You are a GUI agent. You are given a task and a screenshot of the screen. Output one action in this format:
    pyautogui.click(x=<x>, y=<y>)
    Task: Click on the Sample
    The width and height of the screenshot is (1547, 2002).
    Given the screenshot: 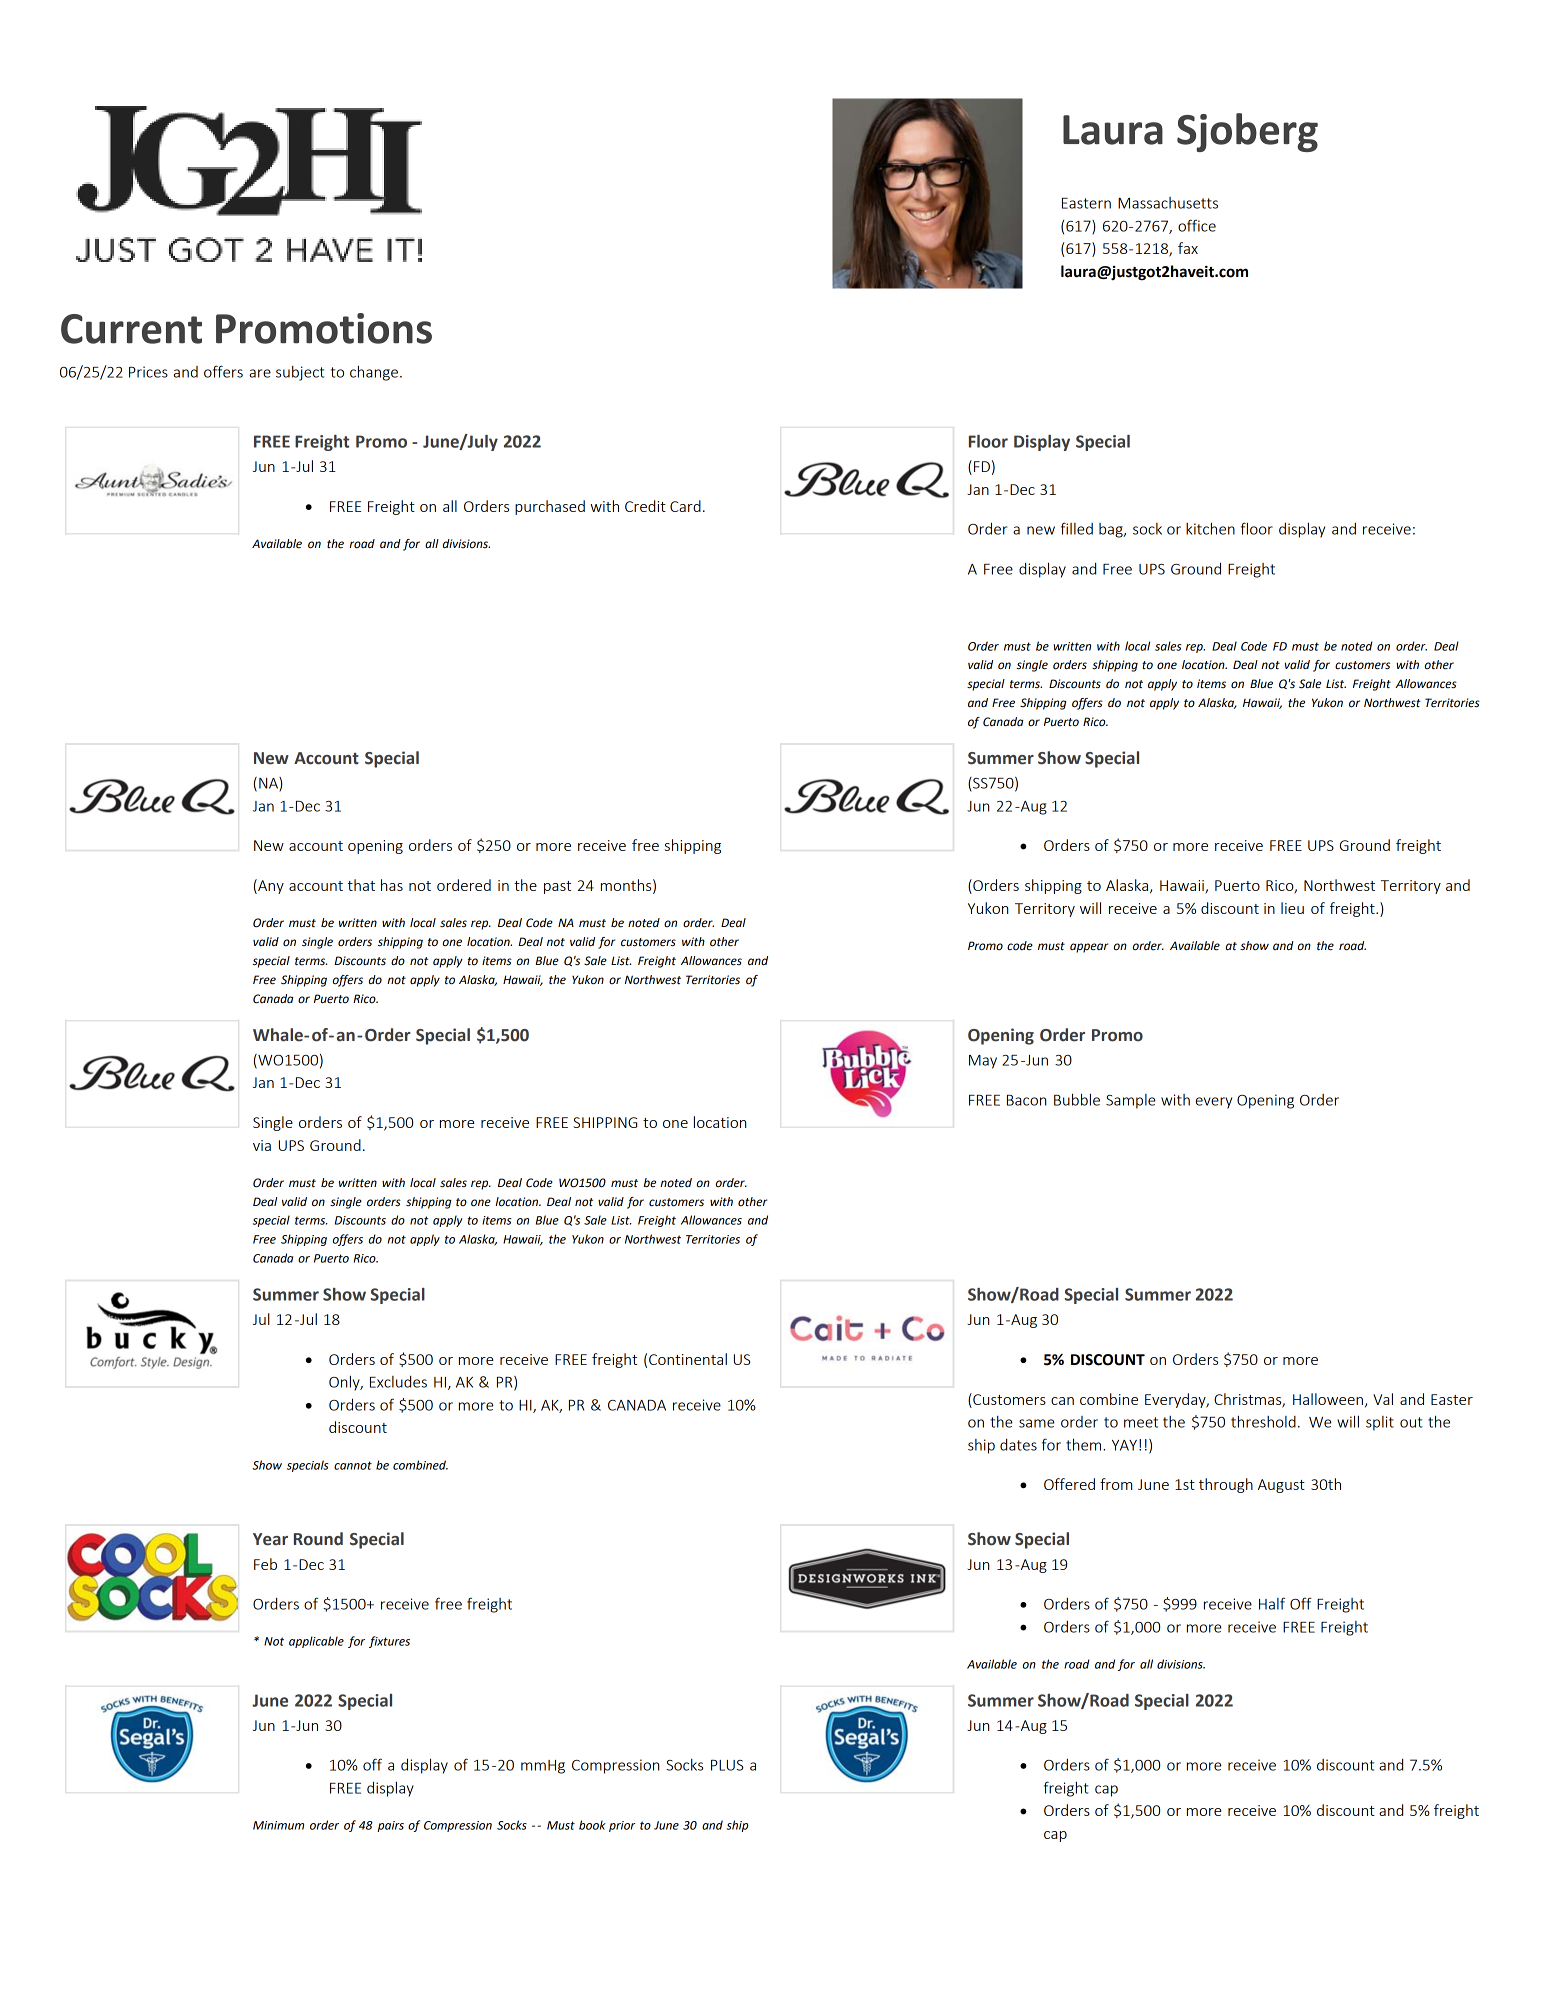 What is the action you would take?
    pyautogui.click(x=1131, y=1101)
